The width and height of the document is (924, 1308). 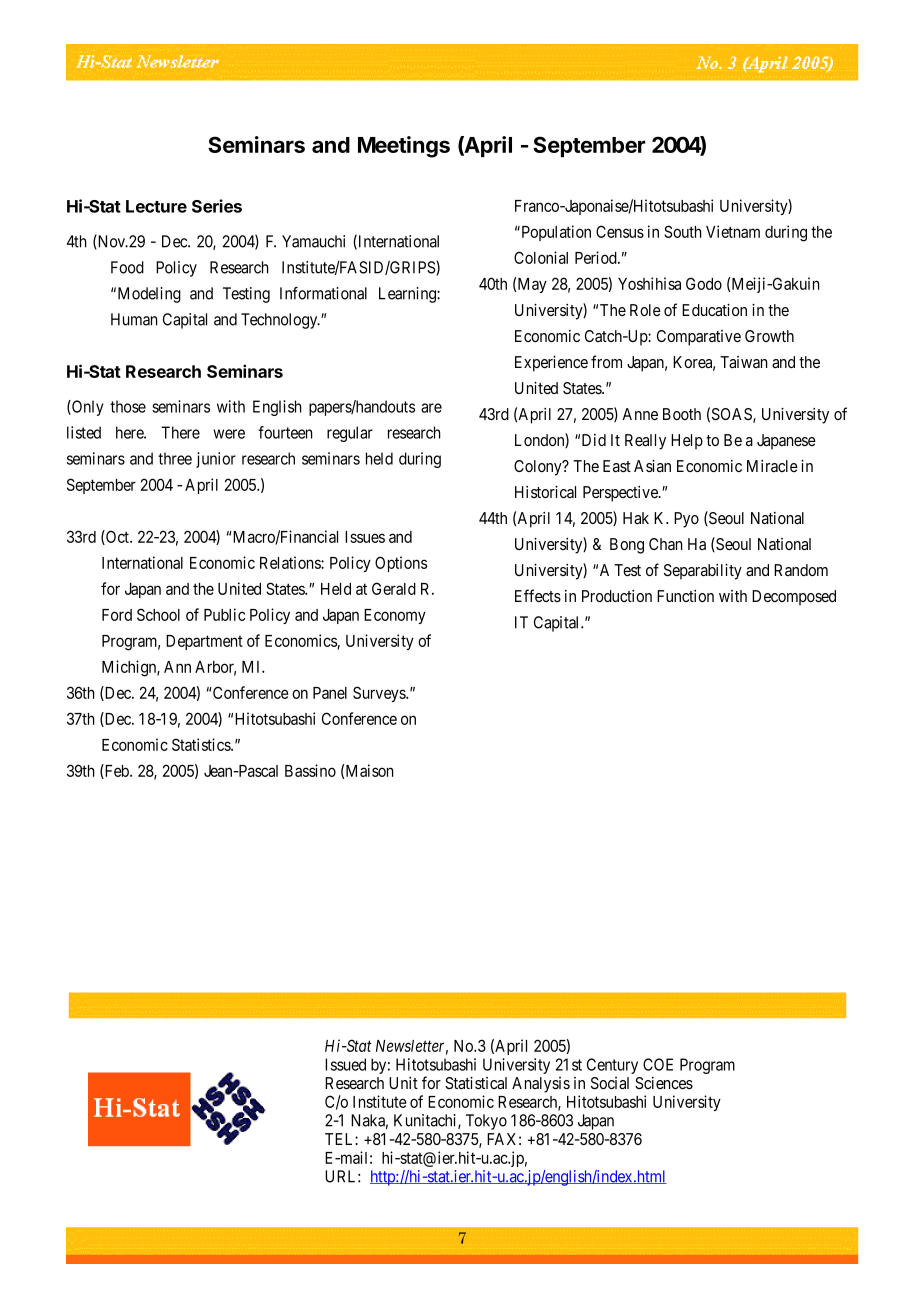 What do you see at coordinates (404, 147) in the document?
I see `Meetings` at bounding box center [404, 147].
